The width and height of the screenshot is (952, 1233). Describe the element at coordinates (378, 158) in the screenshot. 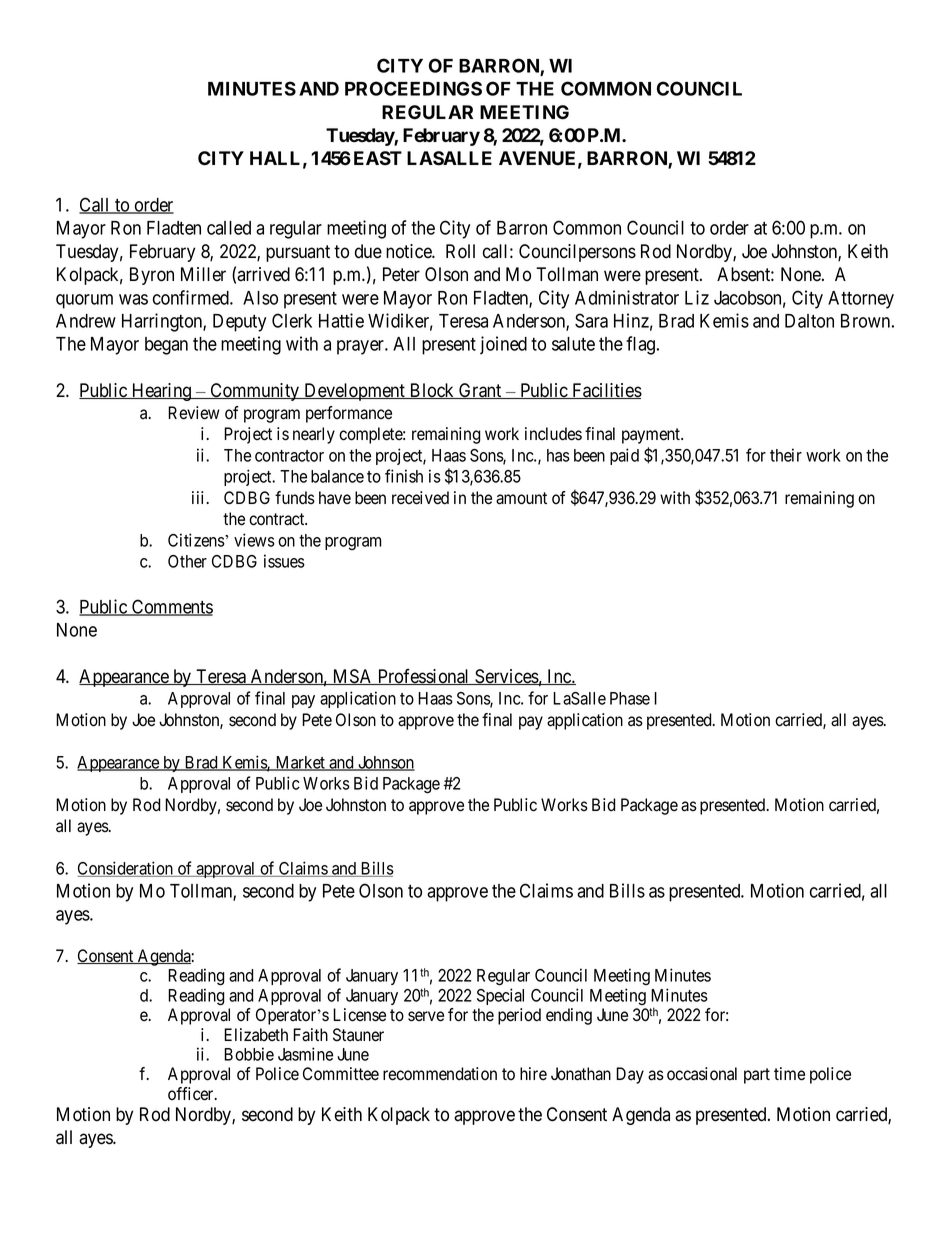

I see `EAST` at that location.
